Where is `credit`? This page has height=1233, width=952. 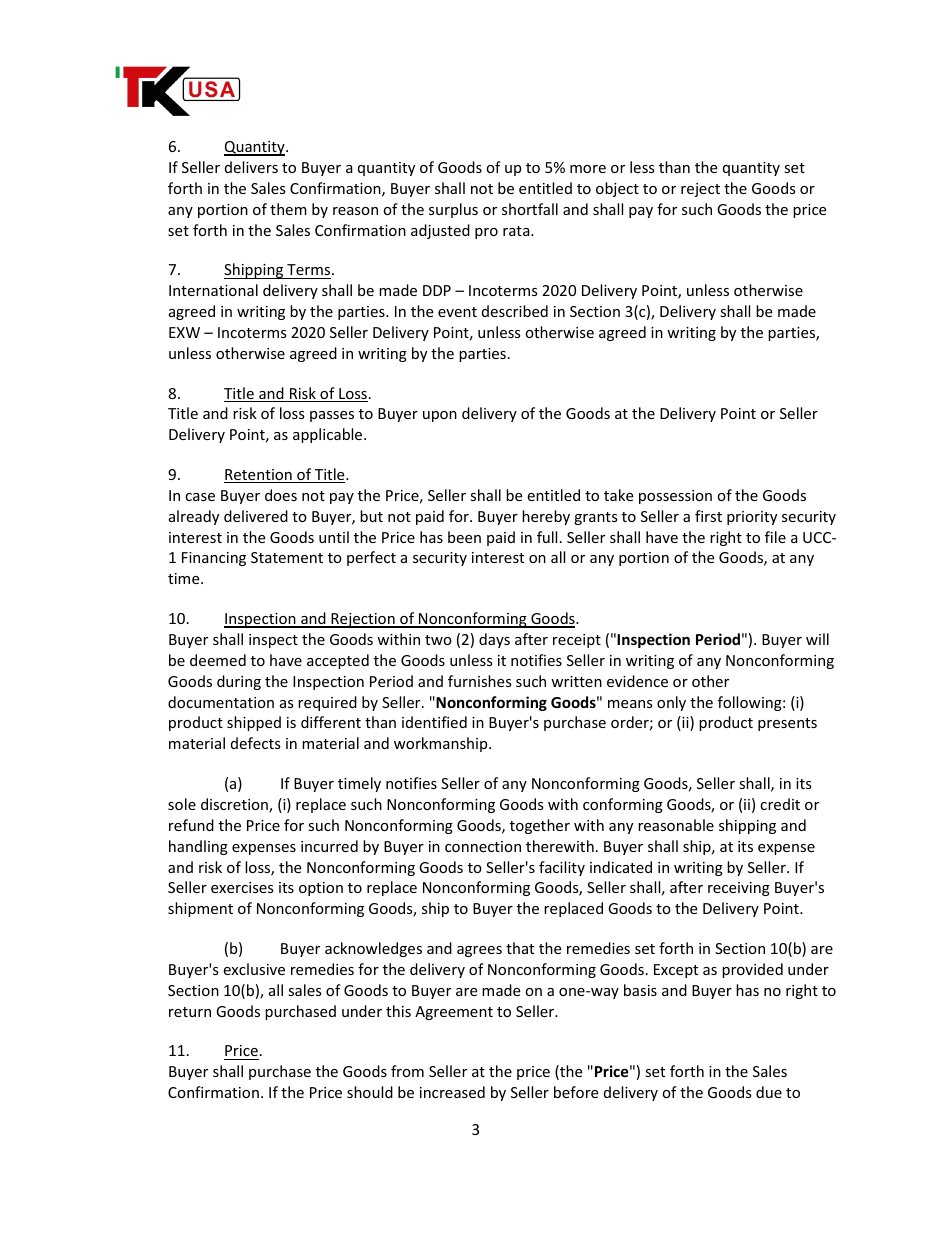 credit is located at coordinates (780, 804).
